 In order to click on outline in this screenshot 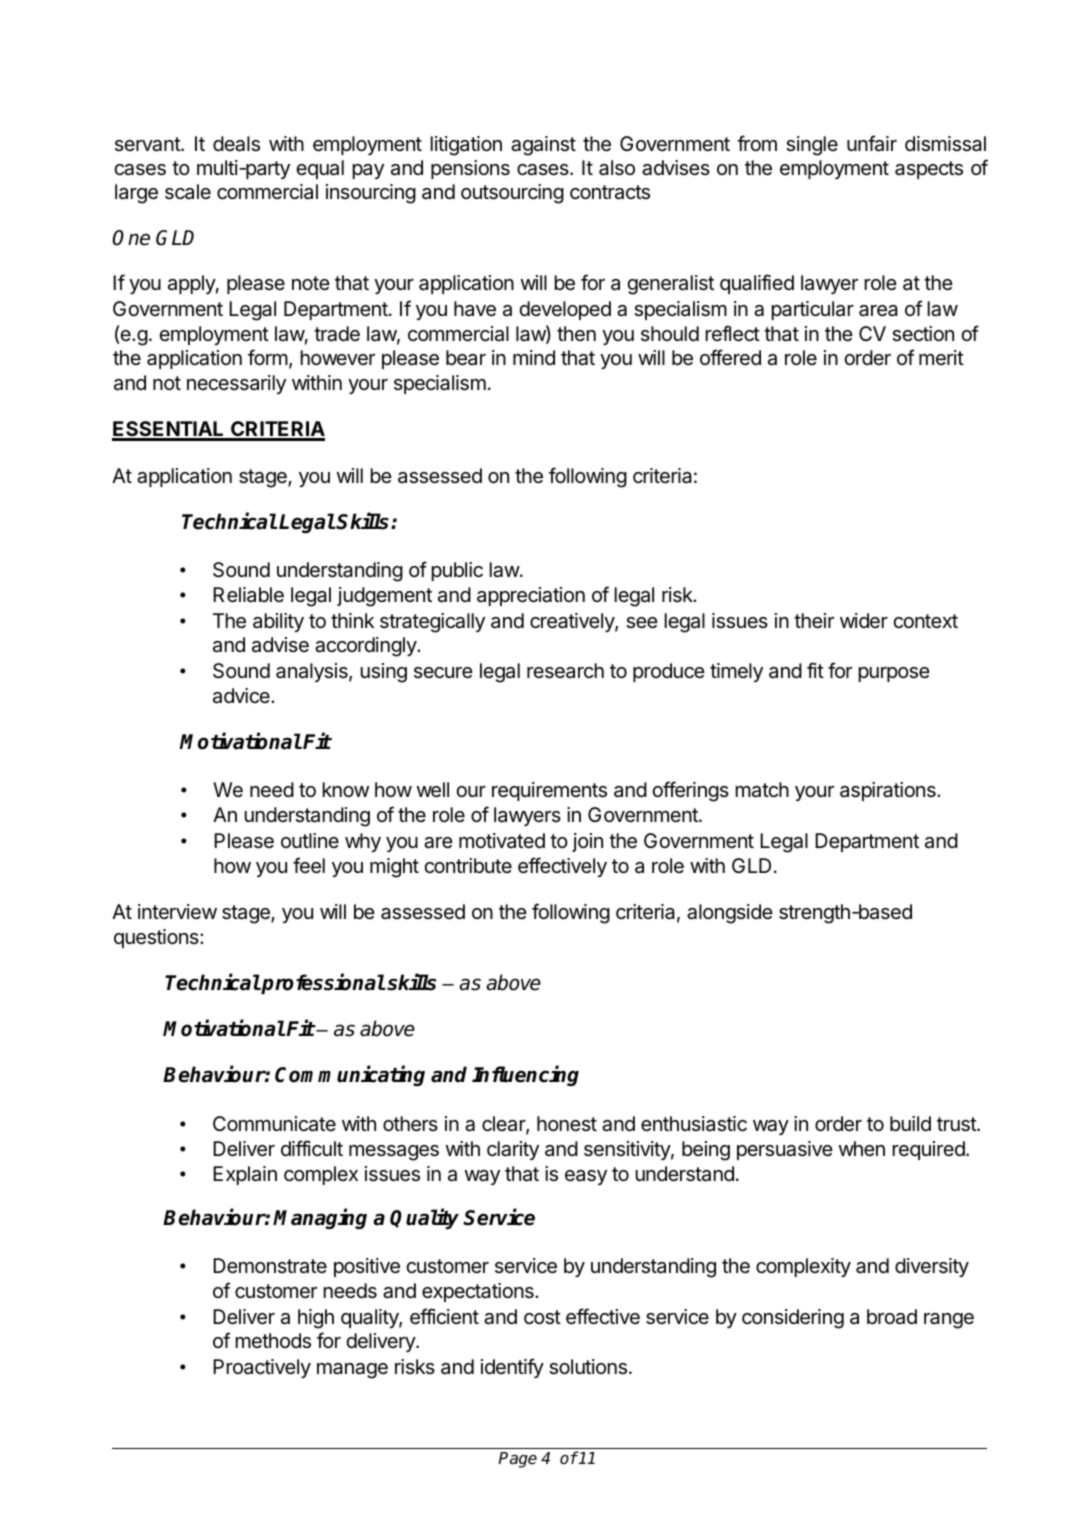, I will do `click(310, 840)`.
